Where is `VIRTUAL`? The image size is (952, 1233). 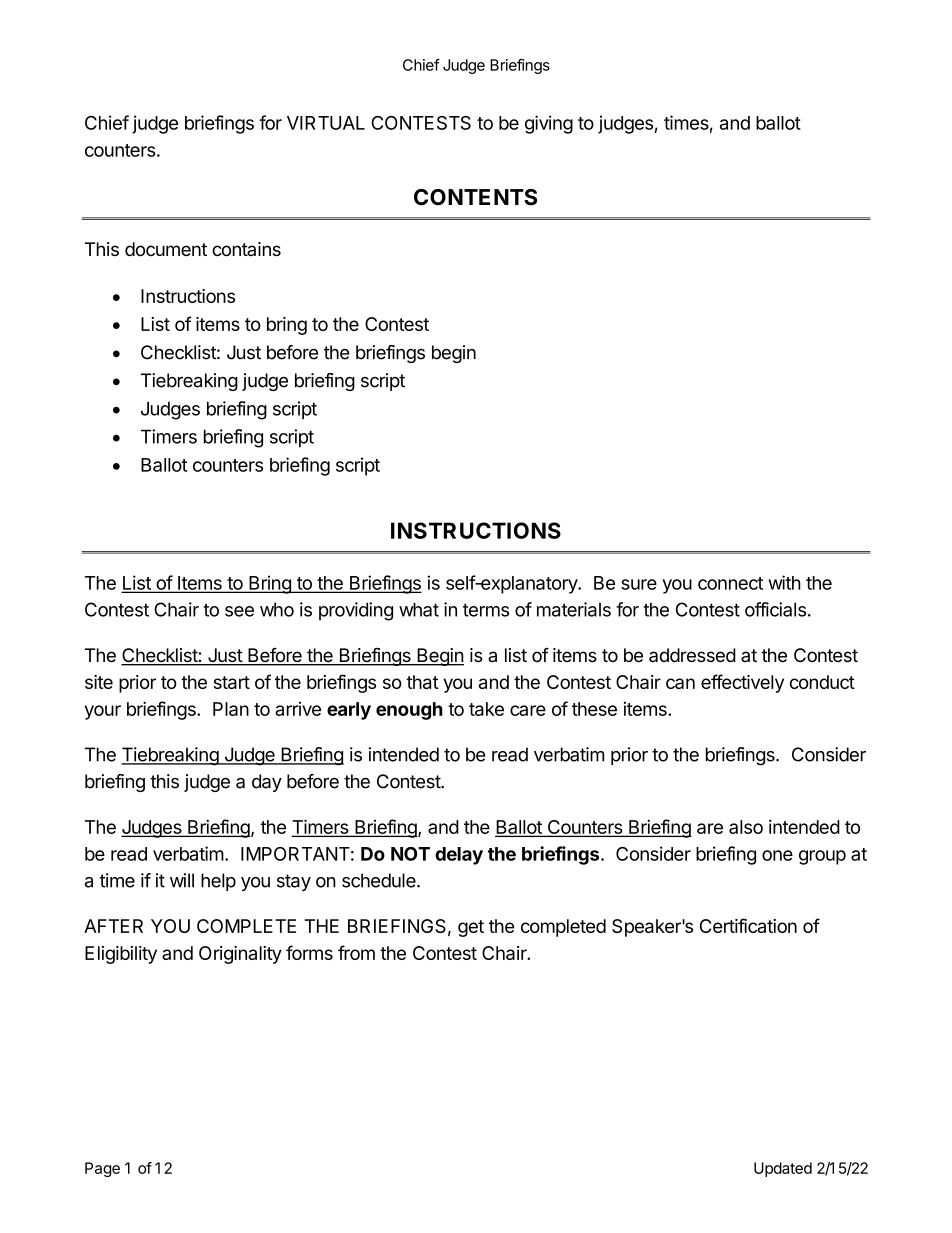
VIRTUAL is located at coordinates (326, 123).
